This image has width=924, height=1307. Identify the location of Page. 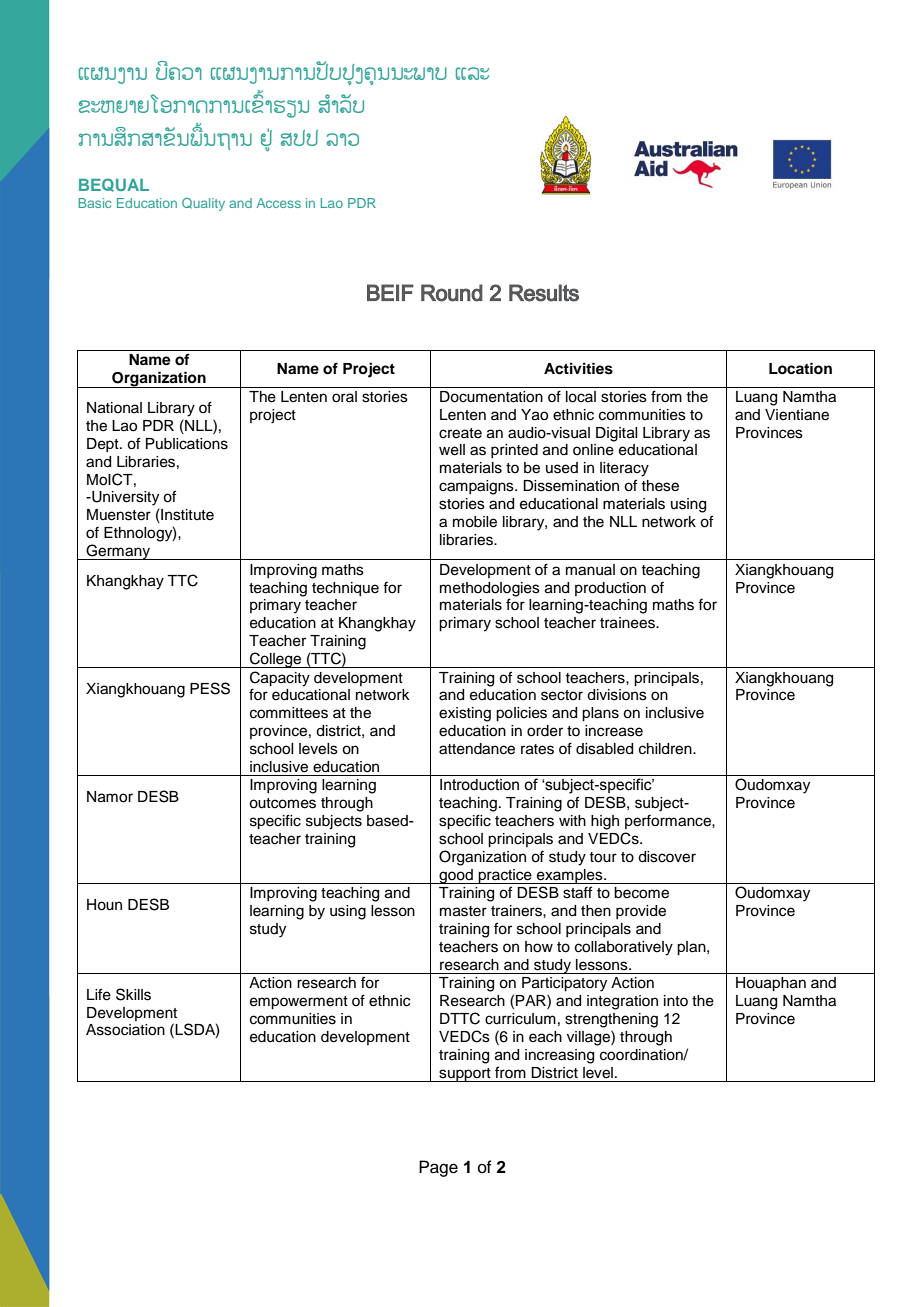
(438, 1168).
